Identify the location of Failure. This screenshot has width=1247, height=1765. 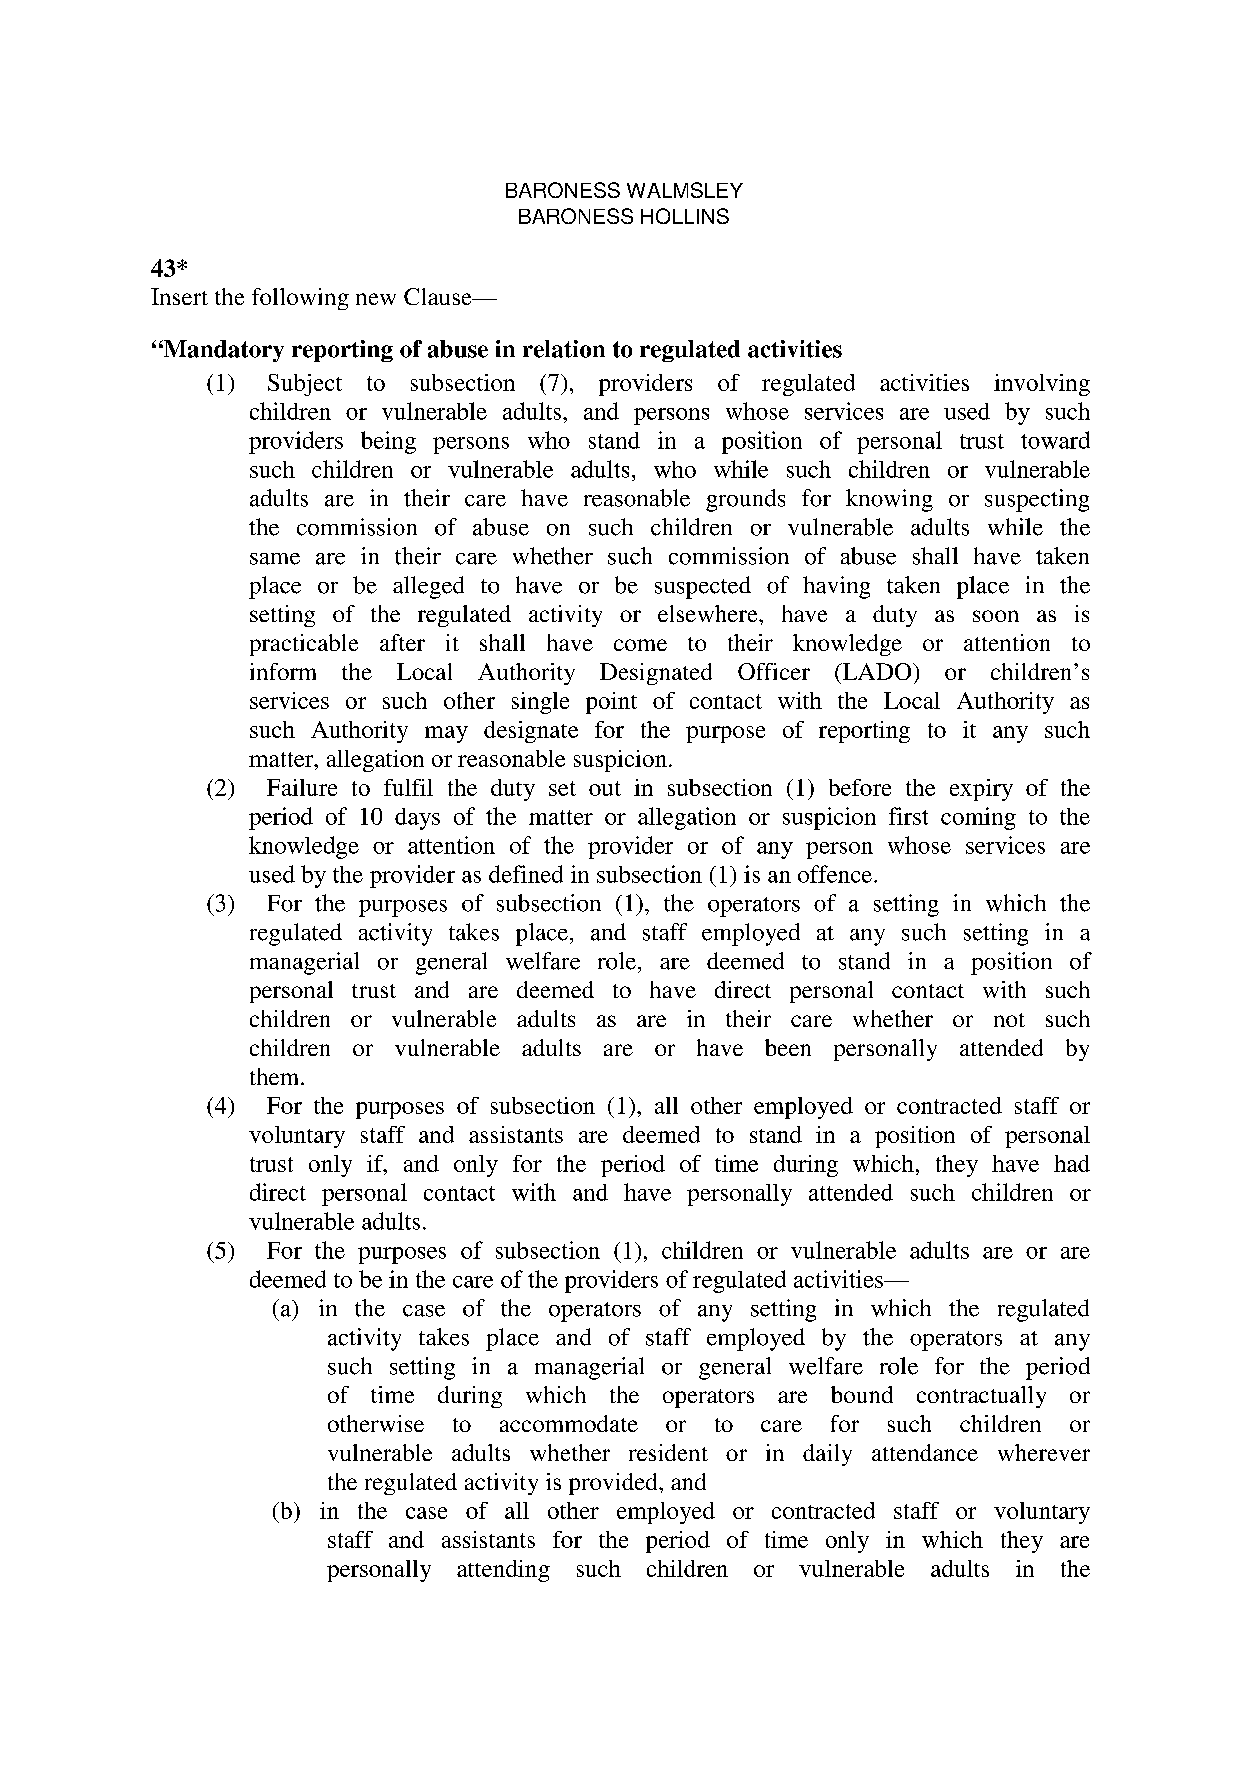
(302, 787).
